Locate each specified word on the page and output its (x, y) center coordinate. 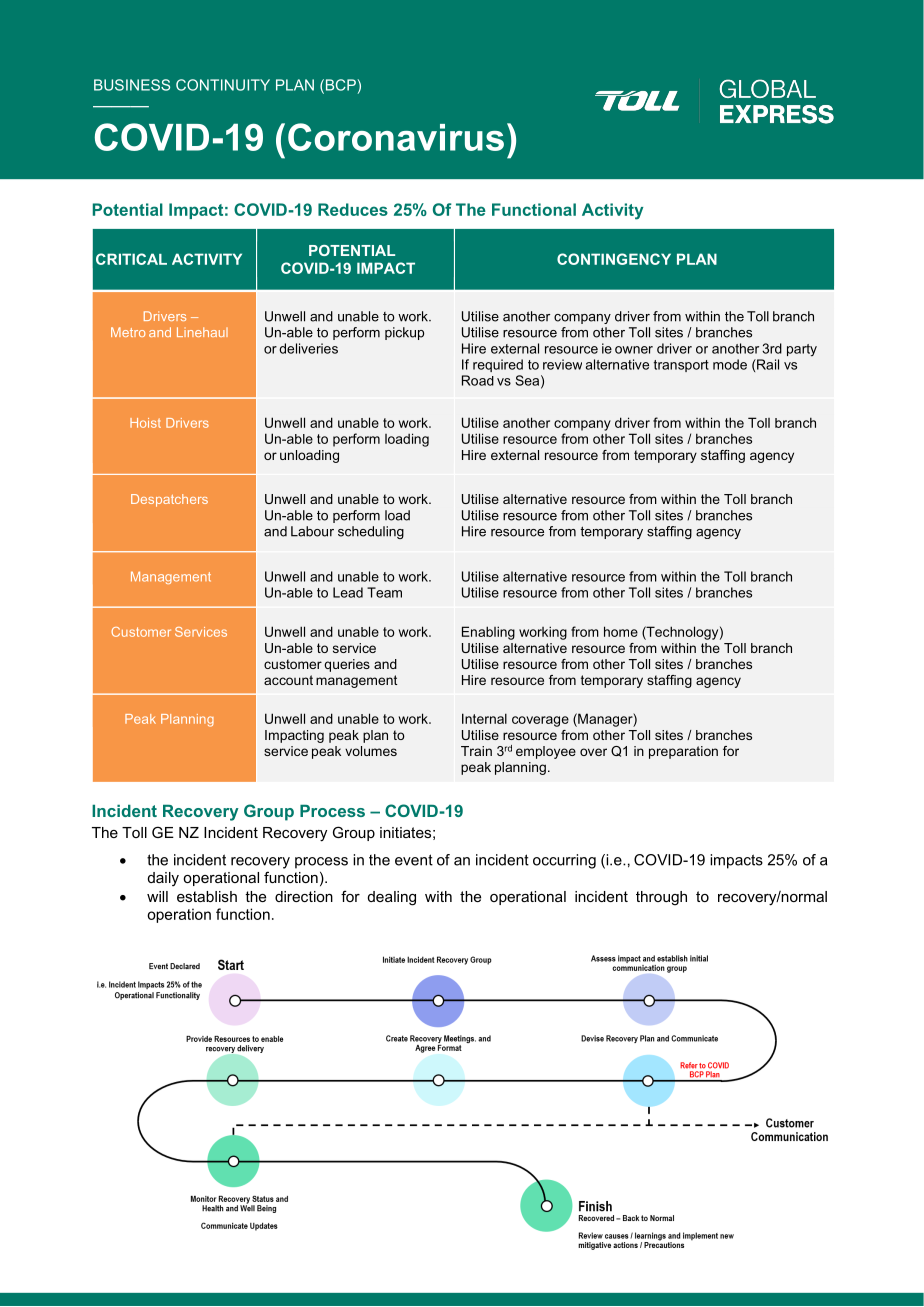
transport (681, 366)
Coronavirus (396, 137)
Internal (484, 718)
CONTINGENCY (614, 259)
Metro (128, 332)
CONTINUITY (223, 85)
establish (207, 896)
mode (730, 364)
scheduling (371, 532)
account (288, 680)
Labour (312, 531)
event (414, 860)
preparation (683, 752)
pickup (404, 333)
